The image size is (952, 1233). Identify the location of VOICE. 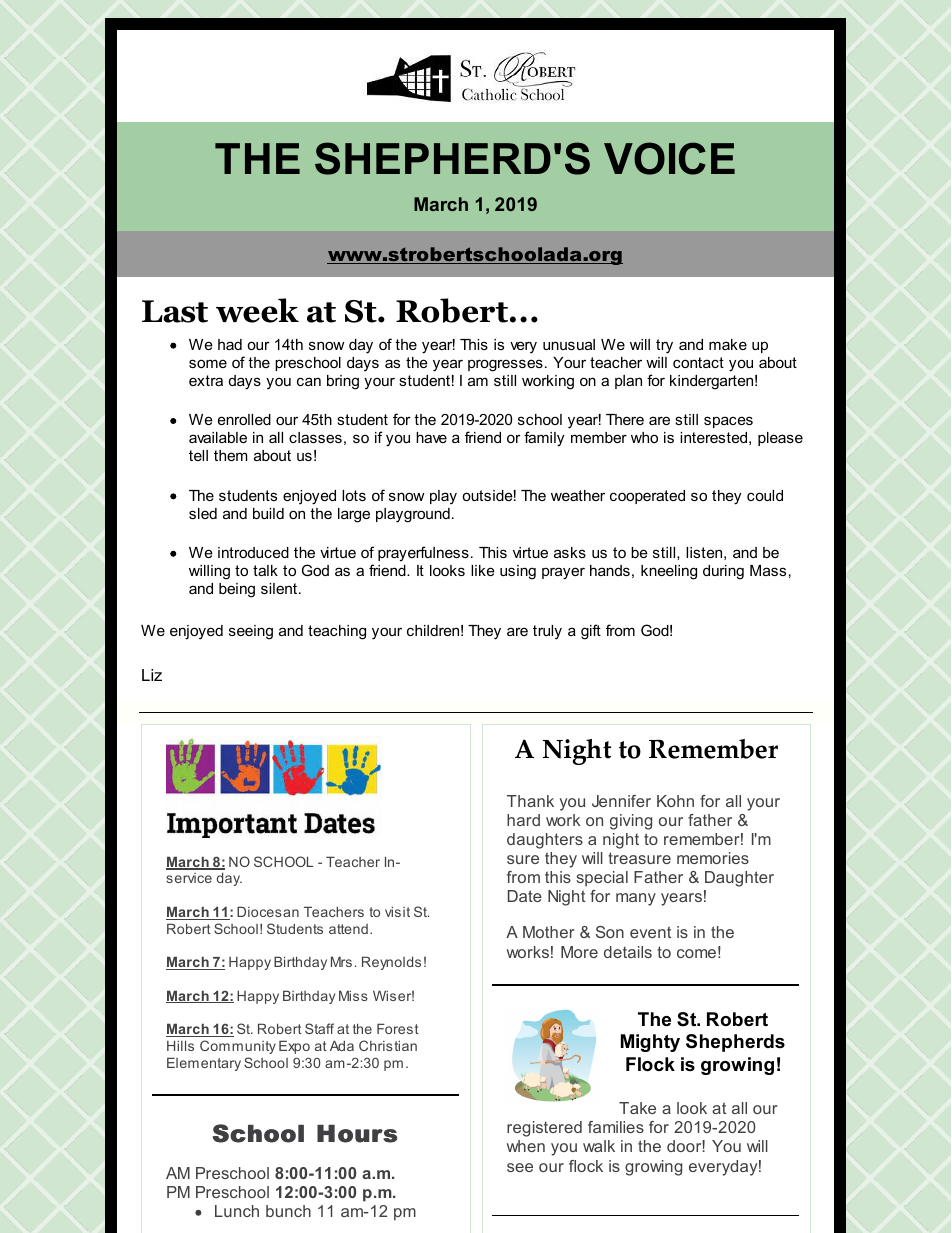
(669, 158).
